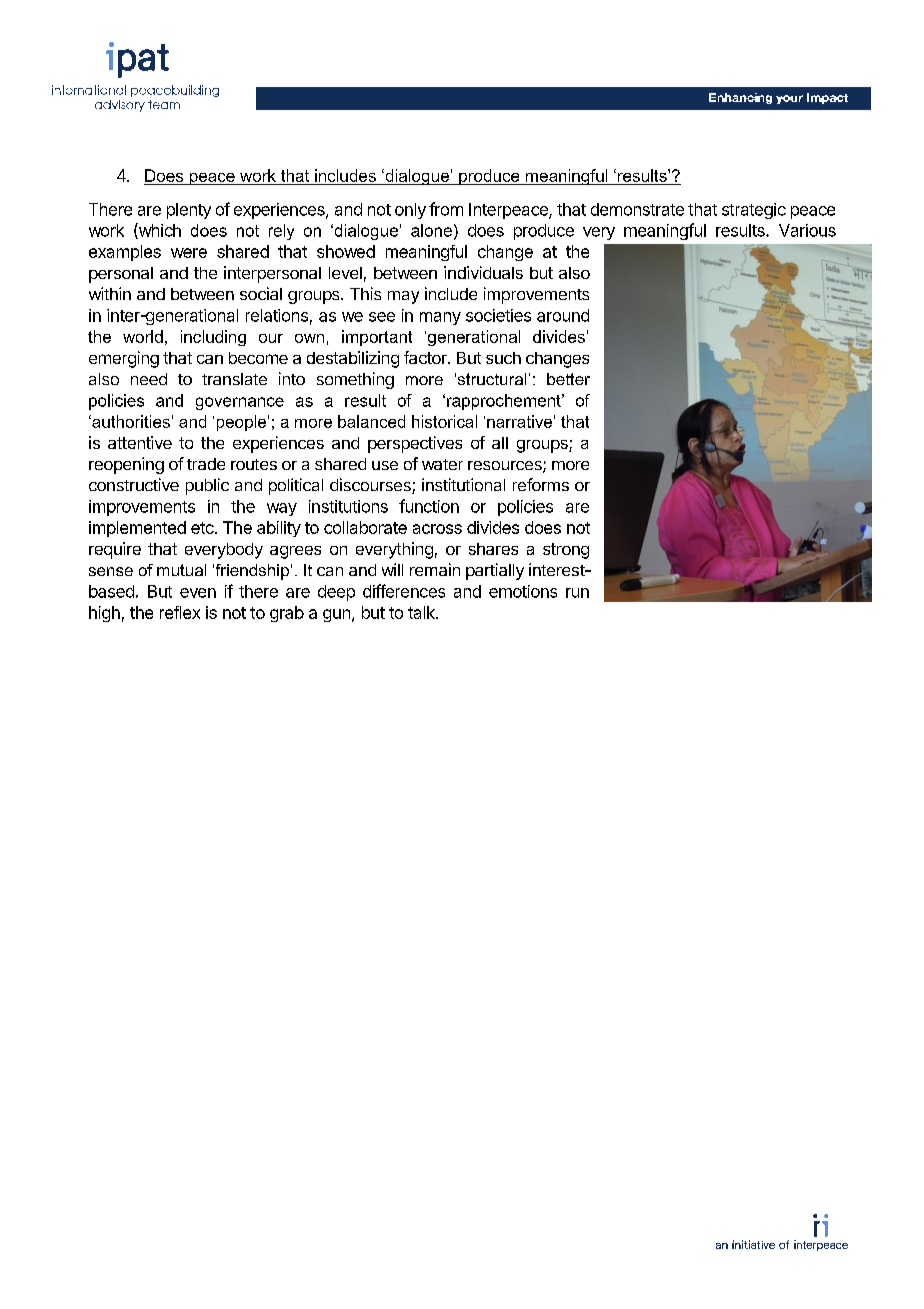 The width and height of the page is (924, 1309). I want to click on reflex, so click(180, 612).
